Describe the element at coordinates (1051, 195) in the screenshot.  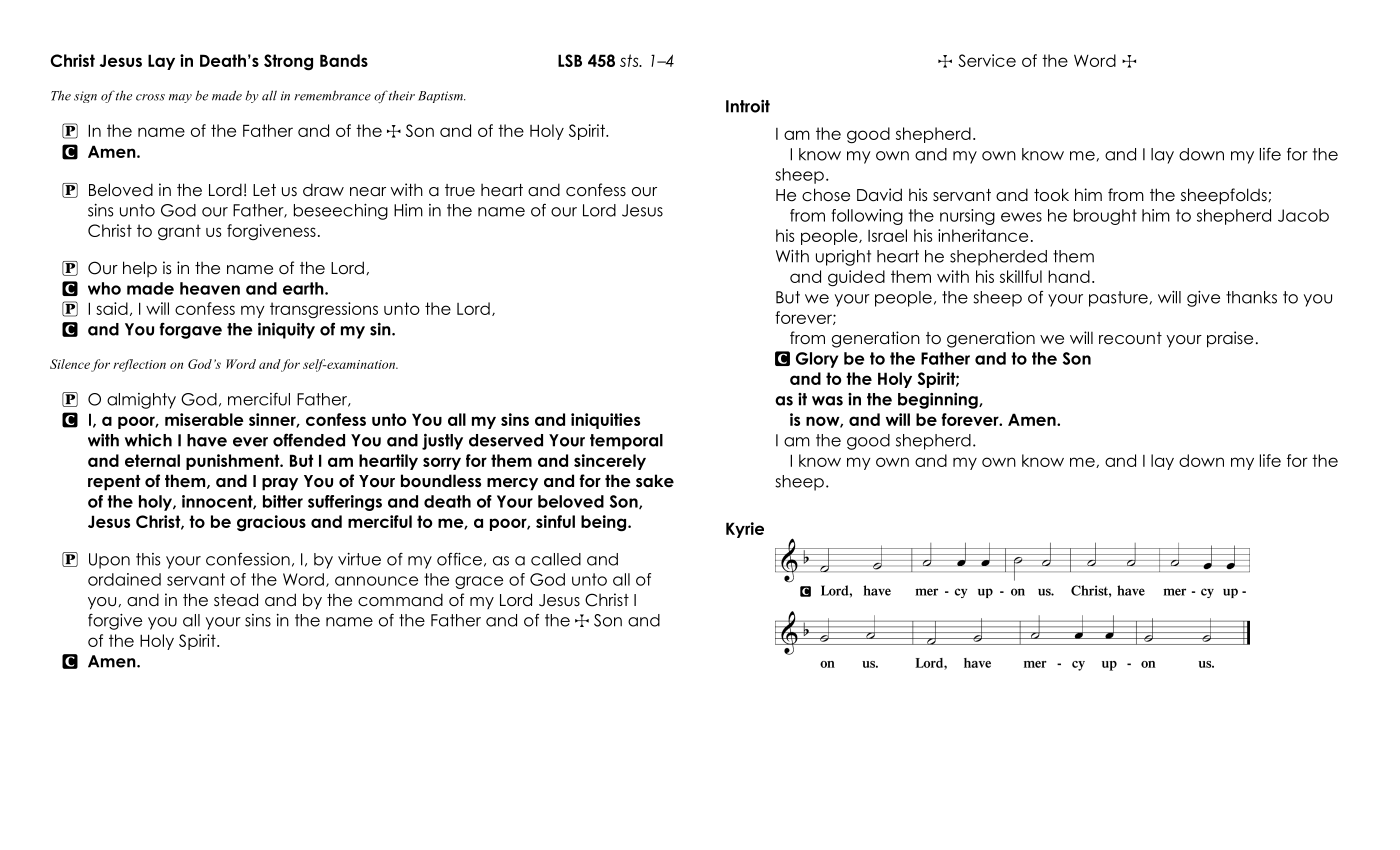
I see `took` at that location.
